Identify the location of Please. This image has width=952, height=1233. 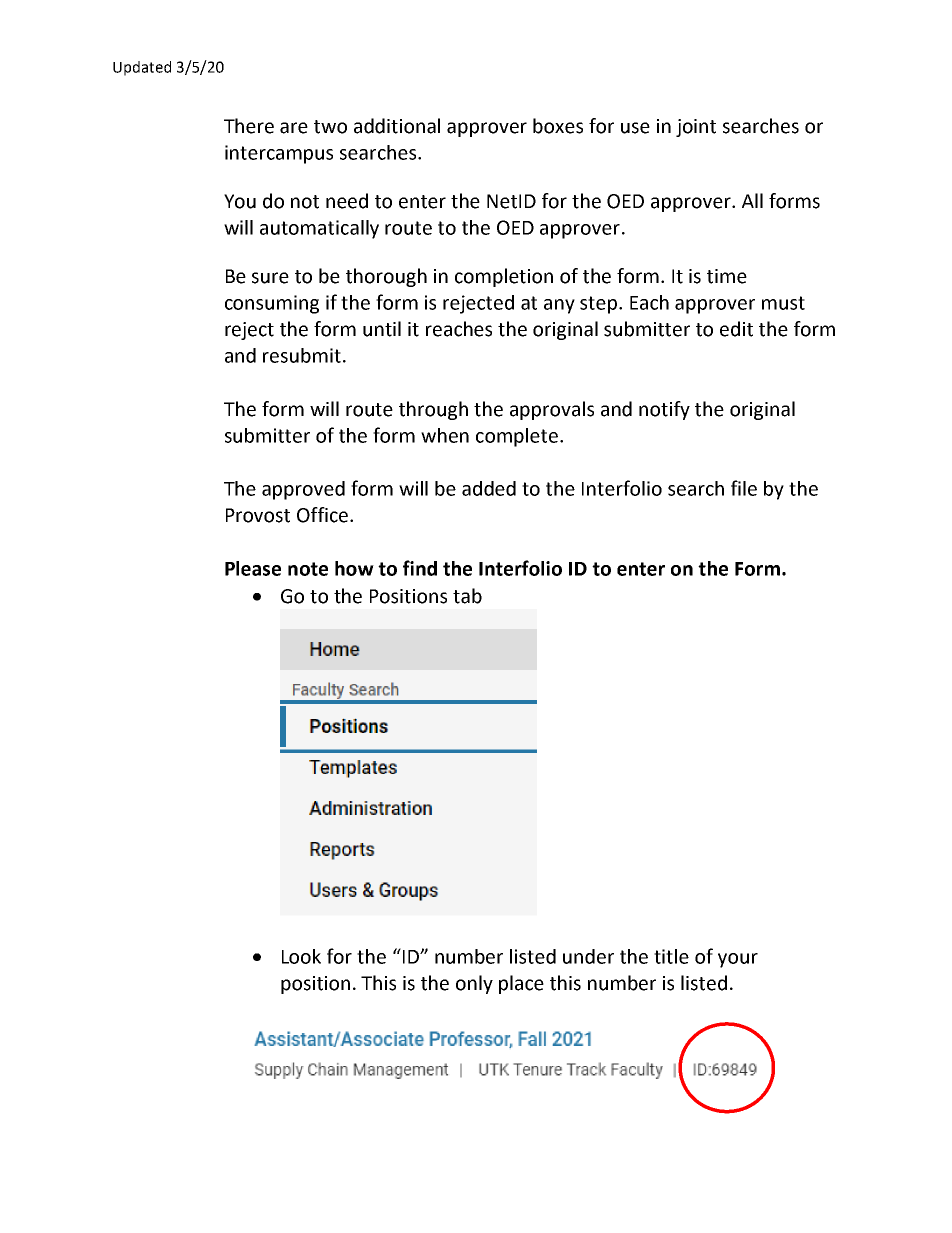
(253, 568).
